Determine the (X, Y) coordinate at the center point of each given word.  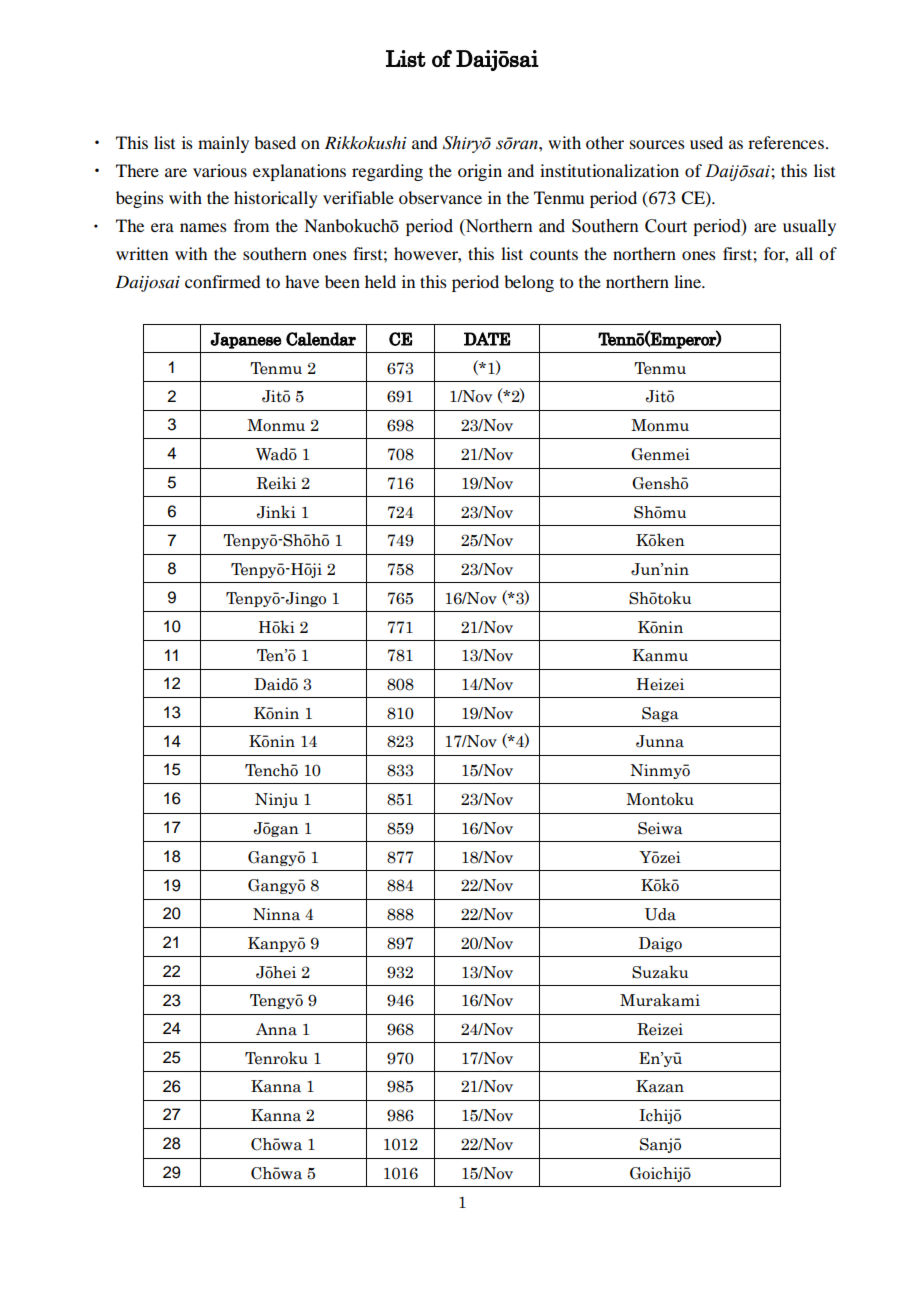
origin (480, 172)
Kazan (660, 1086)
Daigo (660, 944)
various (220, 170)
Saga (660, 714)
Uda (660, 914)
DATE (487, 339)
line (688, 281)
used (706, 142)
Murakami (660, 1000)
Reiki (276, 483)
